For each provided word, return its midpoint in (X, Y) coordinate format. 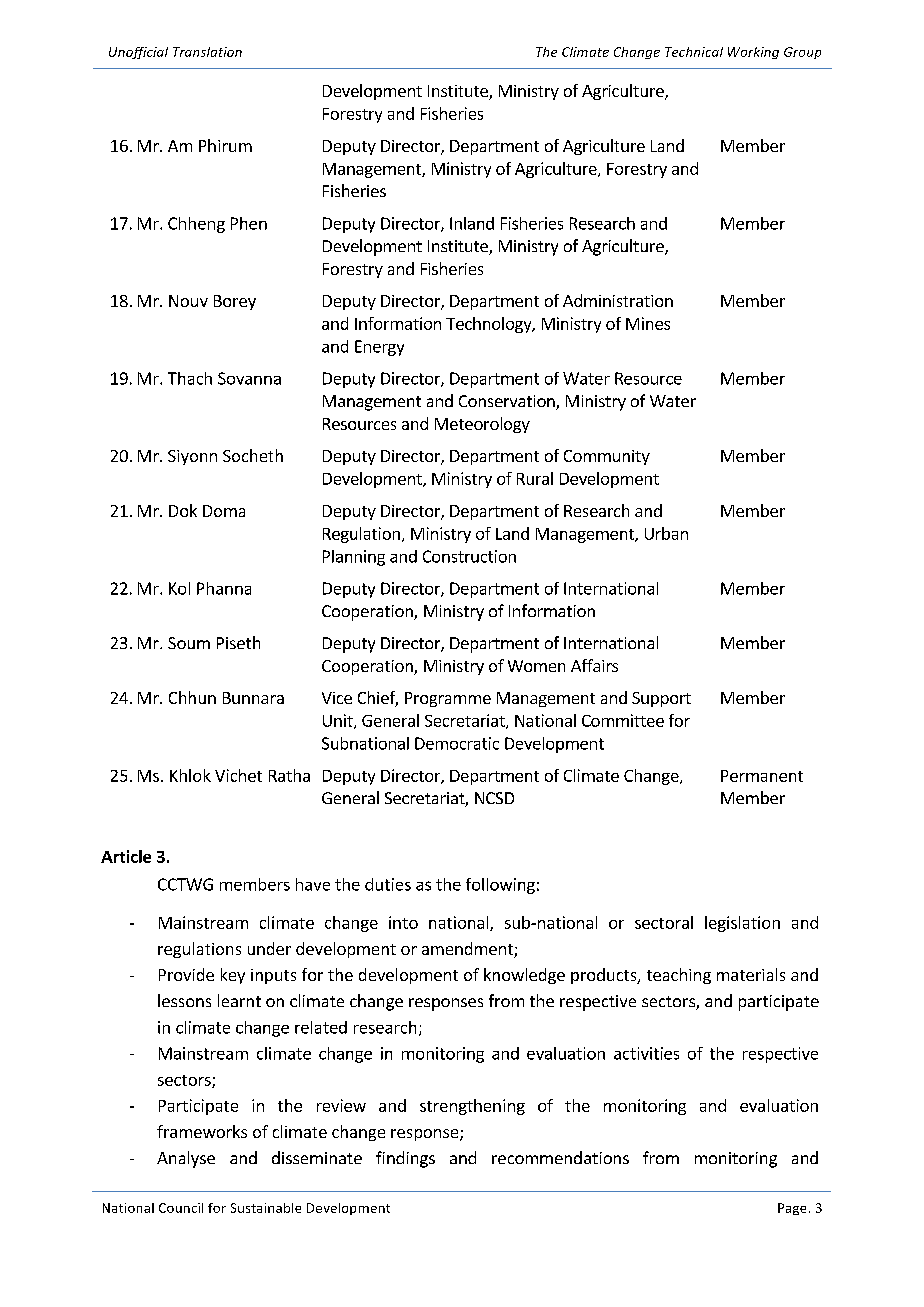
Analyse (186, 1159)
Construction (469, 556)
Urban (666, 533)
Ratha (289, 775)
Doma (224, 511)
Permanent (762, 776)
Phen (249, 223)
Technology (490, 325)
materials (751, 974)
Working (753, 53)
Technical (694, 52)
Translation (207, 52)
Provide (186, 974)
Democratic (457, 743)
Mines (648, 323)
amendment (468, 950)
